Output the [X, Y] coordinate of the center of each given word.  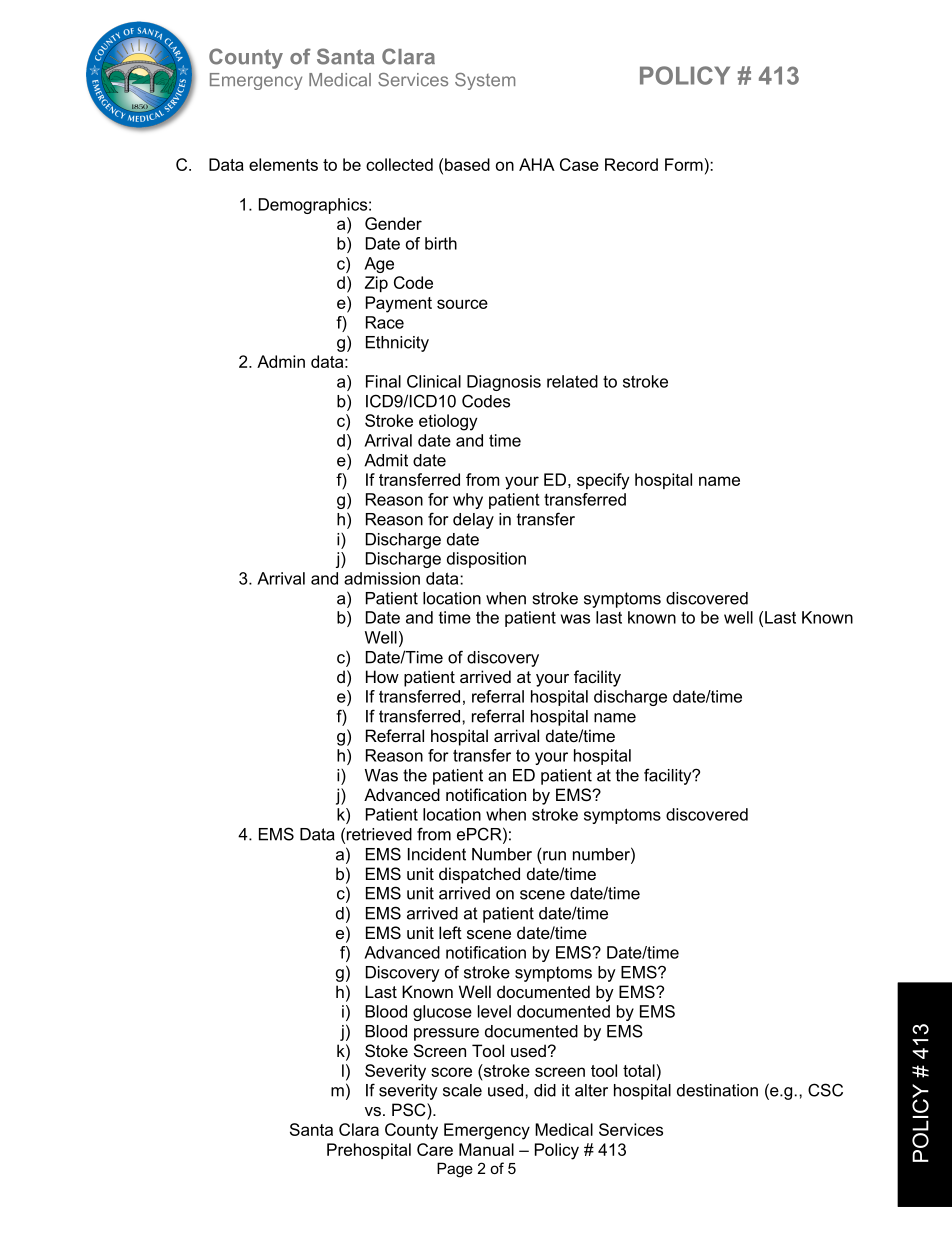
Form [684, 164]
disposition [486, 560]
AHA [537, 164]
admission [382, 578]
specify [603, 481]
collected [399, 164]
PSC [410, 1109]
